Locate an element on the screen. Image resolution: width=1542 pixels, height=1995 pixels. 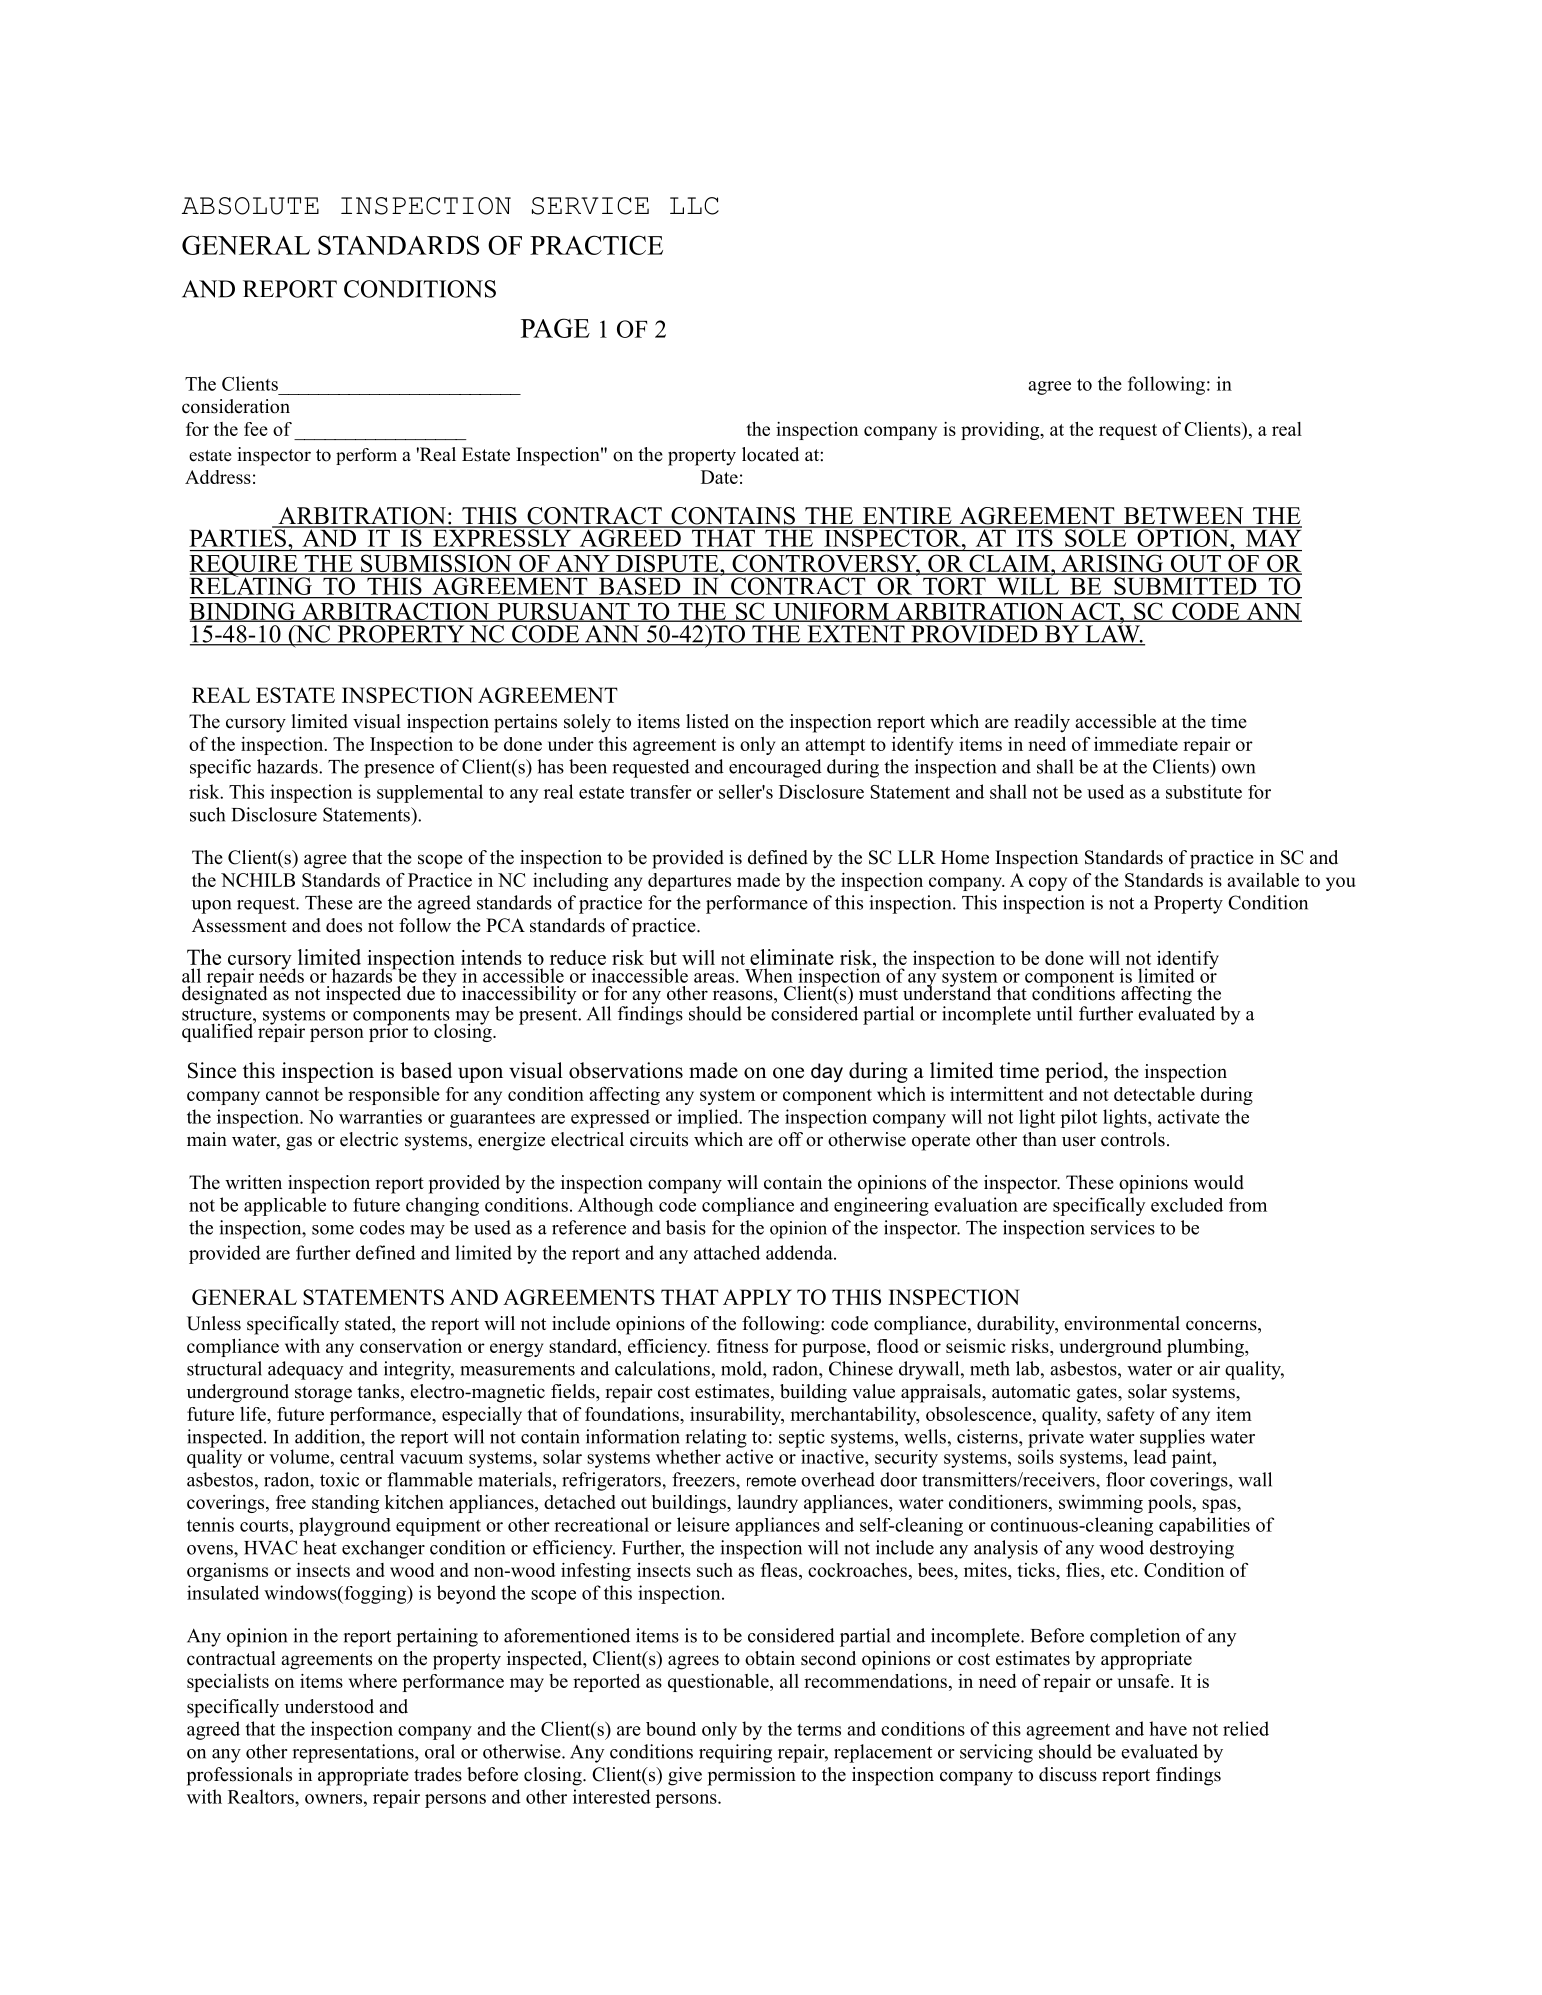
LLC is located at coordinates (694, 206).
